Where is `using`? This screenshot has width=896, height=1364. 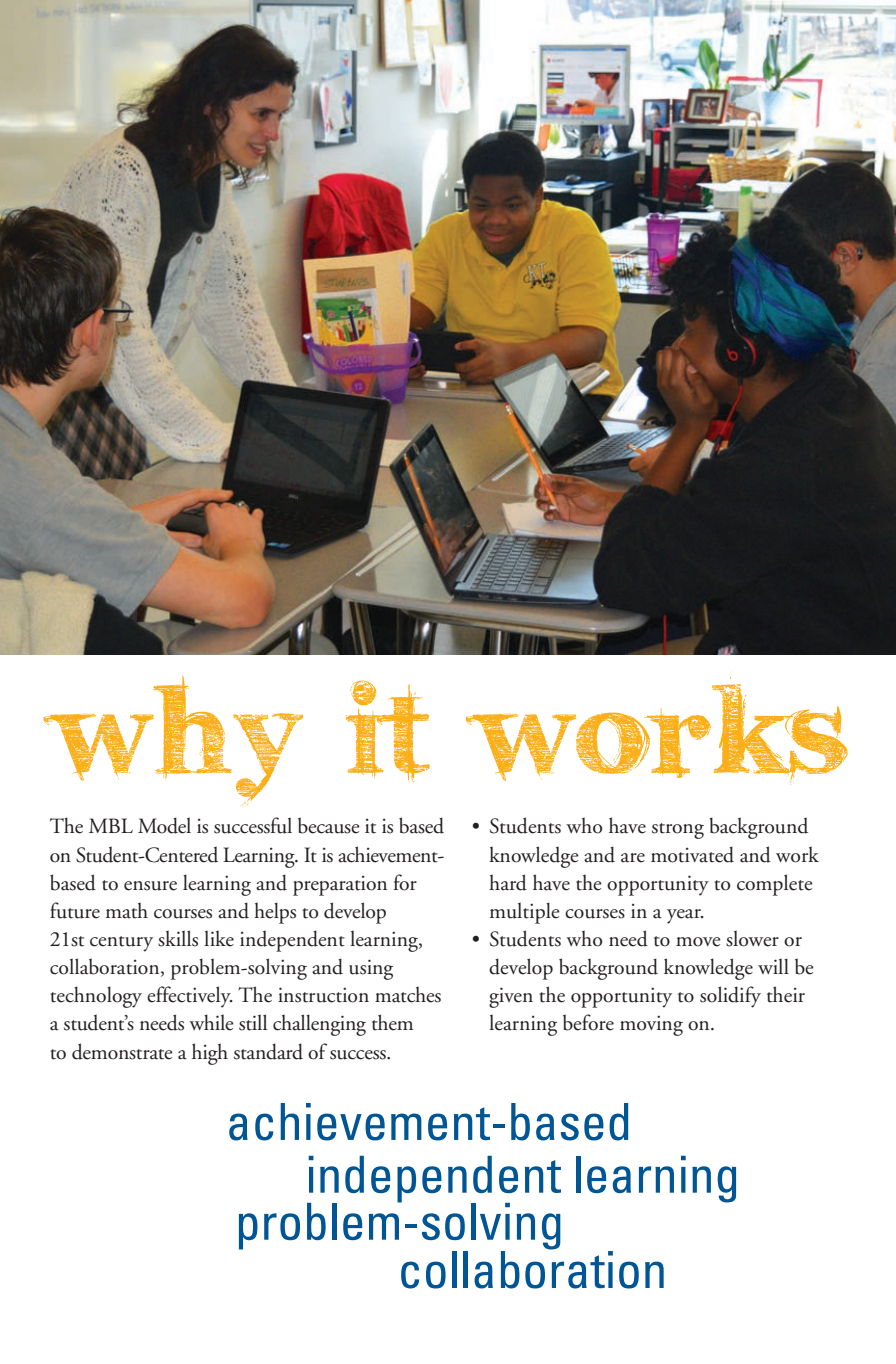
using is located at coordinates (371, 969).
